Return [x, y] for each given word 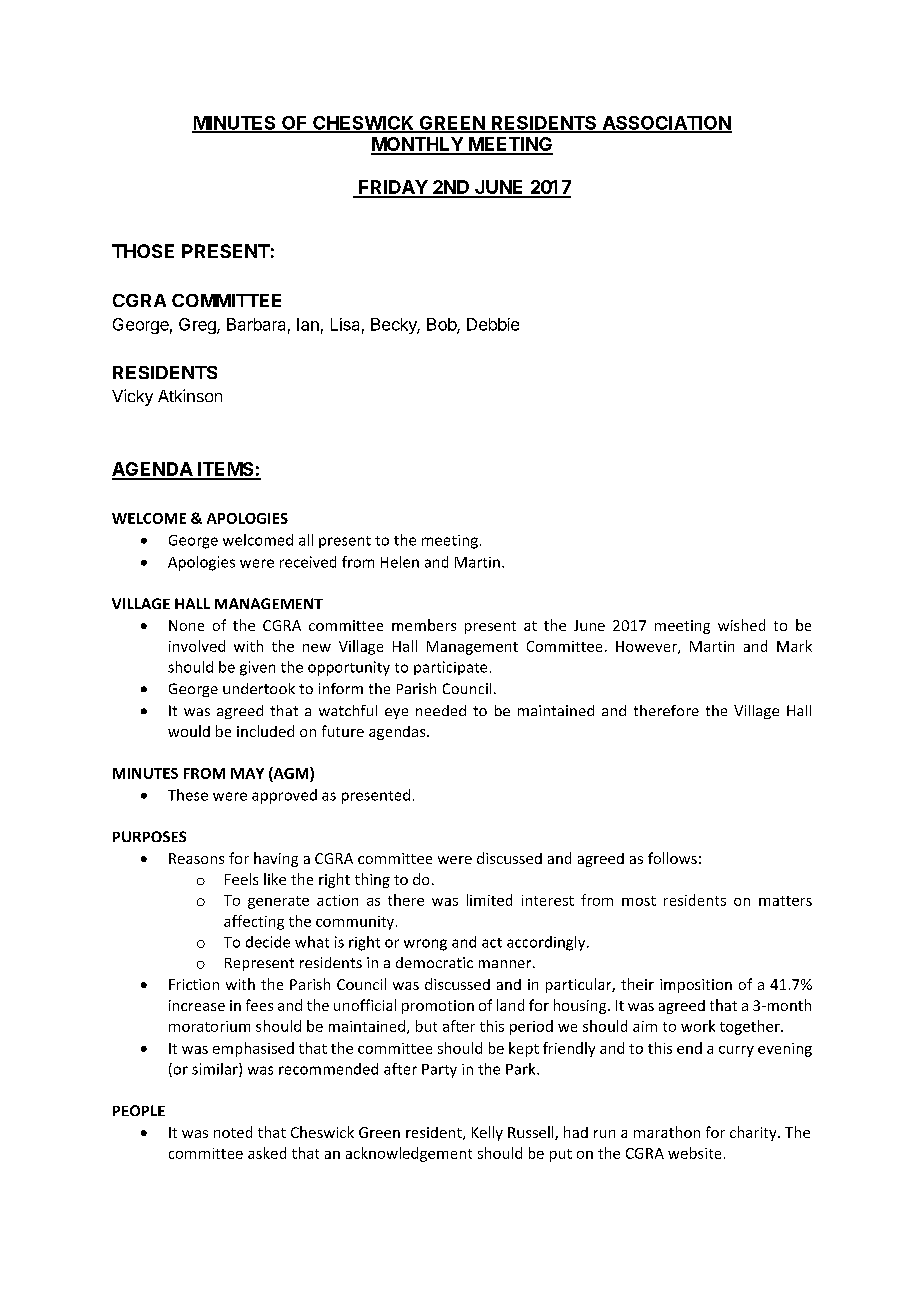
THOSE [143, 251]
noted [233, 1132]
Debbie [493, 324]
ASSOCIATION [666, 124]
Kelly [487, 1133]
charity [754, 1133]
